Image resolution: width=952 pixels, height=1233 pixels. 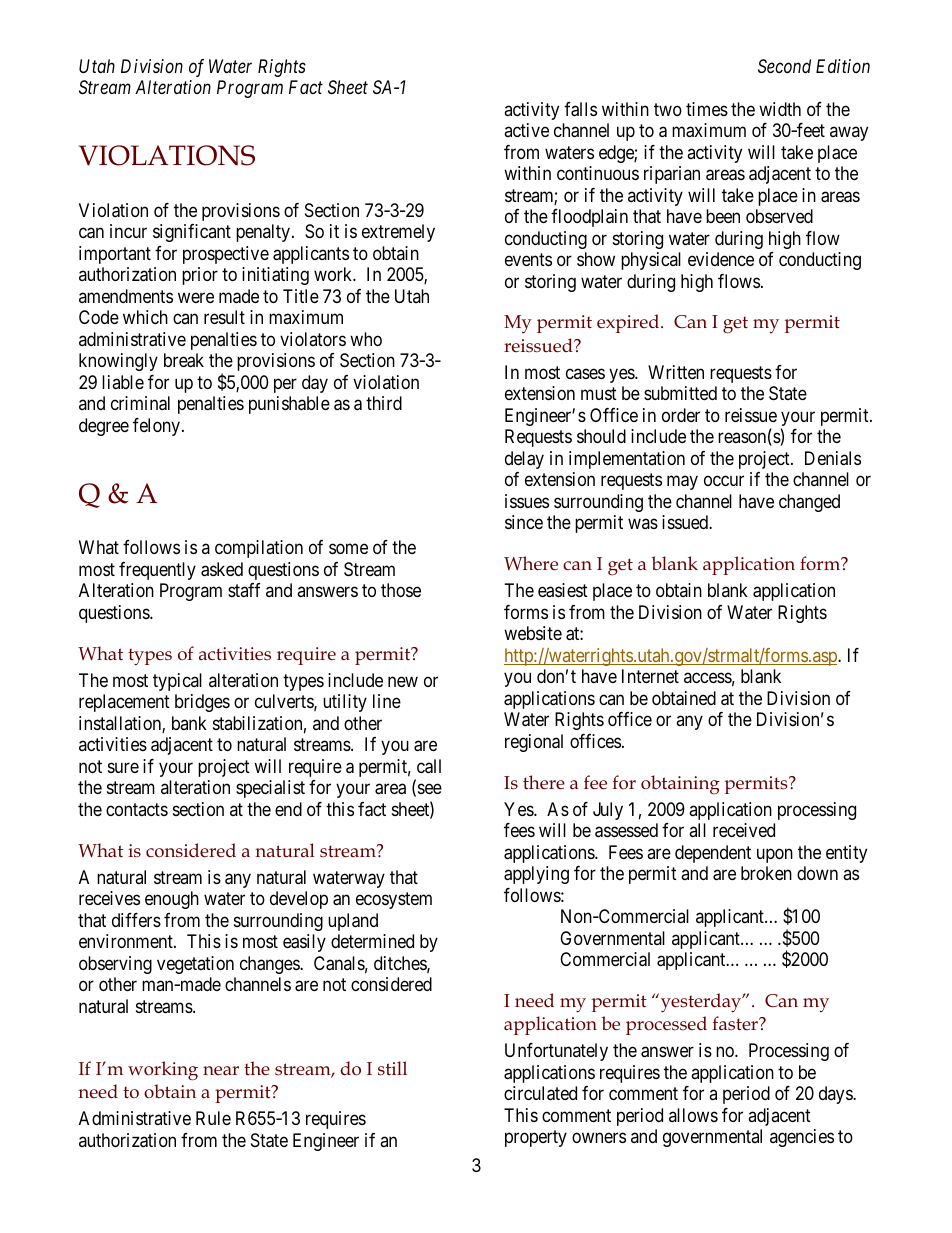 What do you see at coordinates (724, 481) in the screenshot?
I see `occur` at bounding box center [724, 481].
